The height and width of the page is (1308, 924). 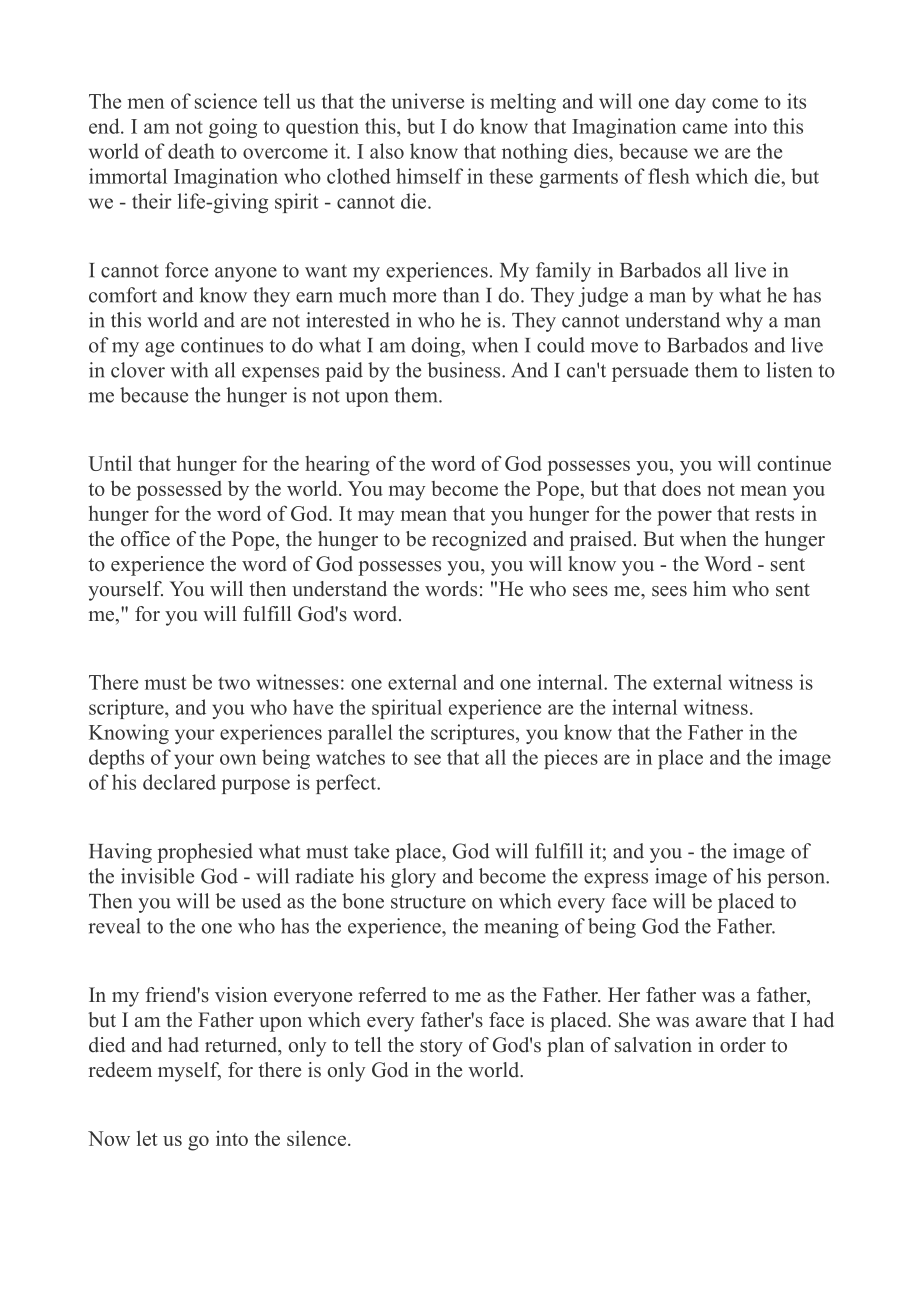 I want to click on persuade, so click(x=650, y=372).
